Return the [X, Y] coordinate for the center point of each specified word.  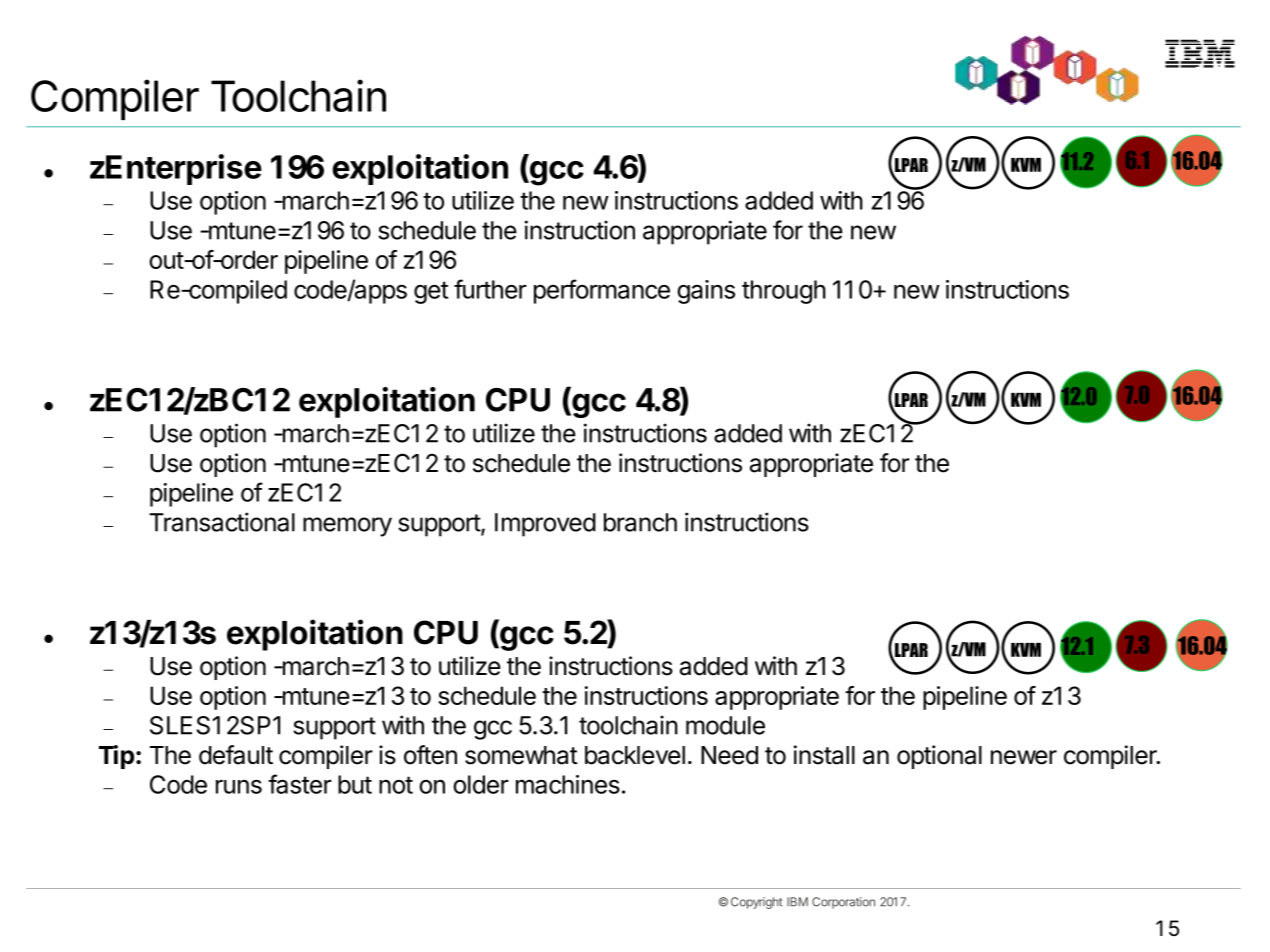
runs [239, 787]
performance [602, 291]
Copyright [756, 903]
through [784, 292]
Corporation [843, 903]
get [431, 292]
